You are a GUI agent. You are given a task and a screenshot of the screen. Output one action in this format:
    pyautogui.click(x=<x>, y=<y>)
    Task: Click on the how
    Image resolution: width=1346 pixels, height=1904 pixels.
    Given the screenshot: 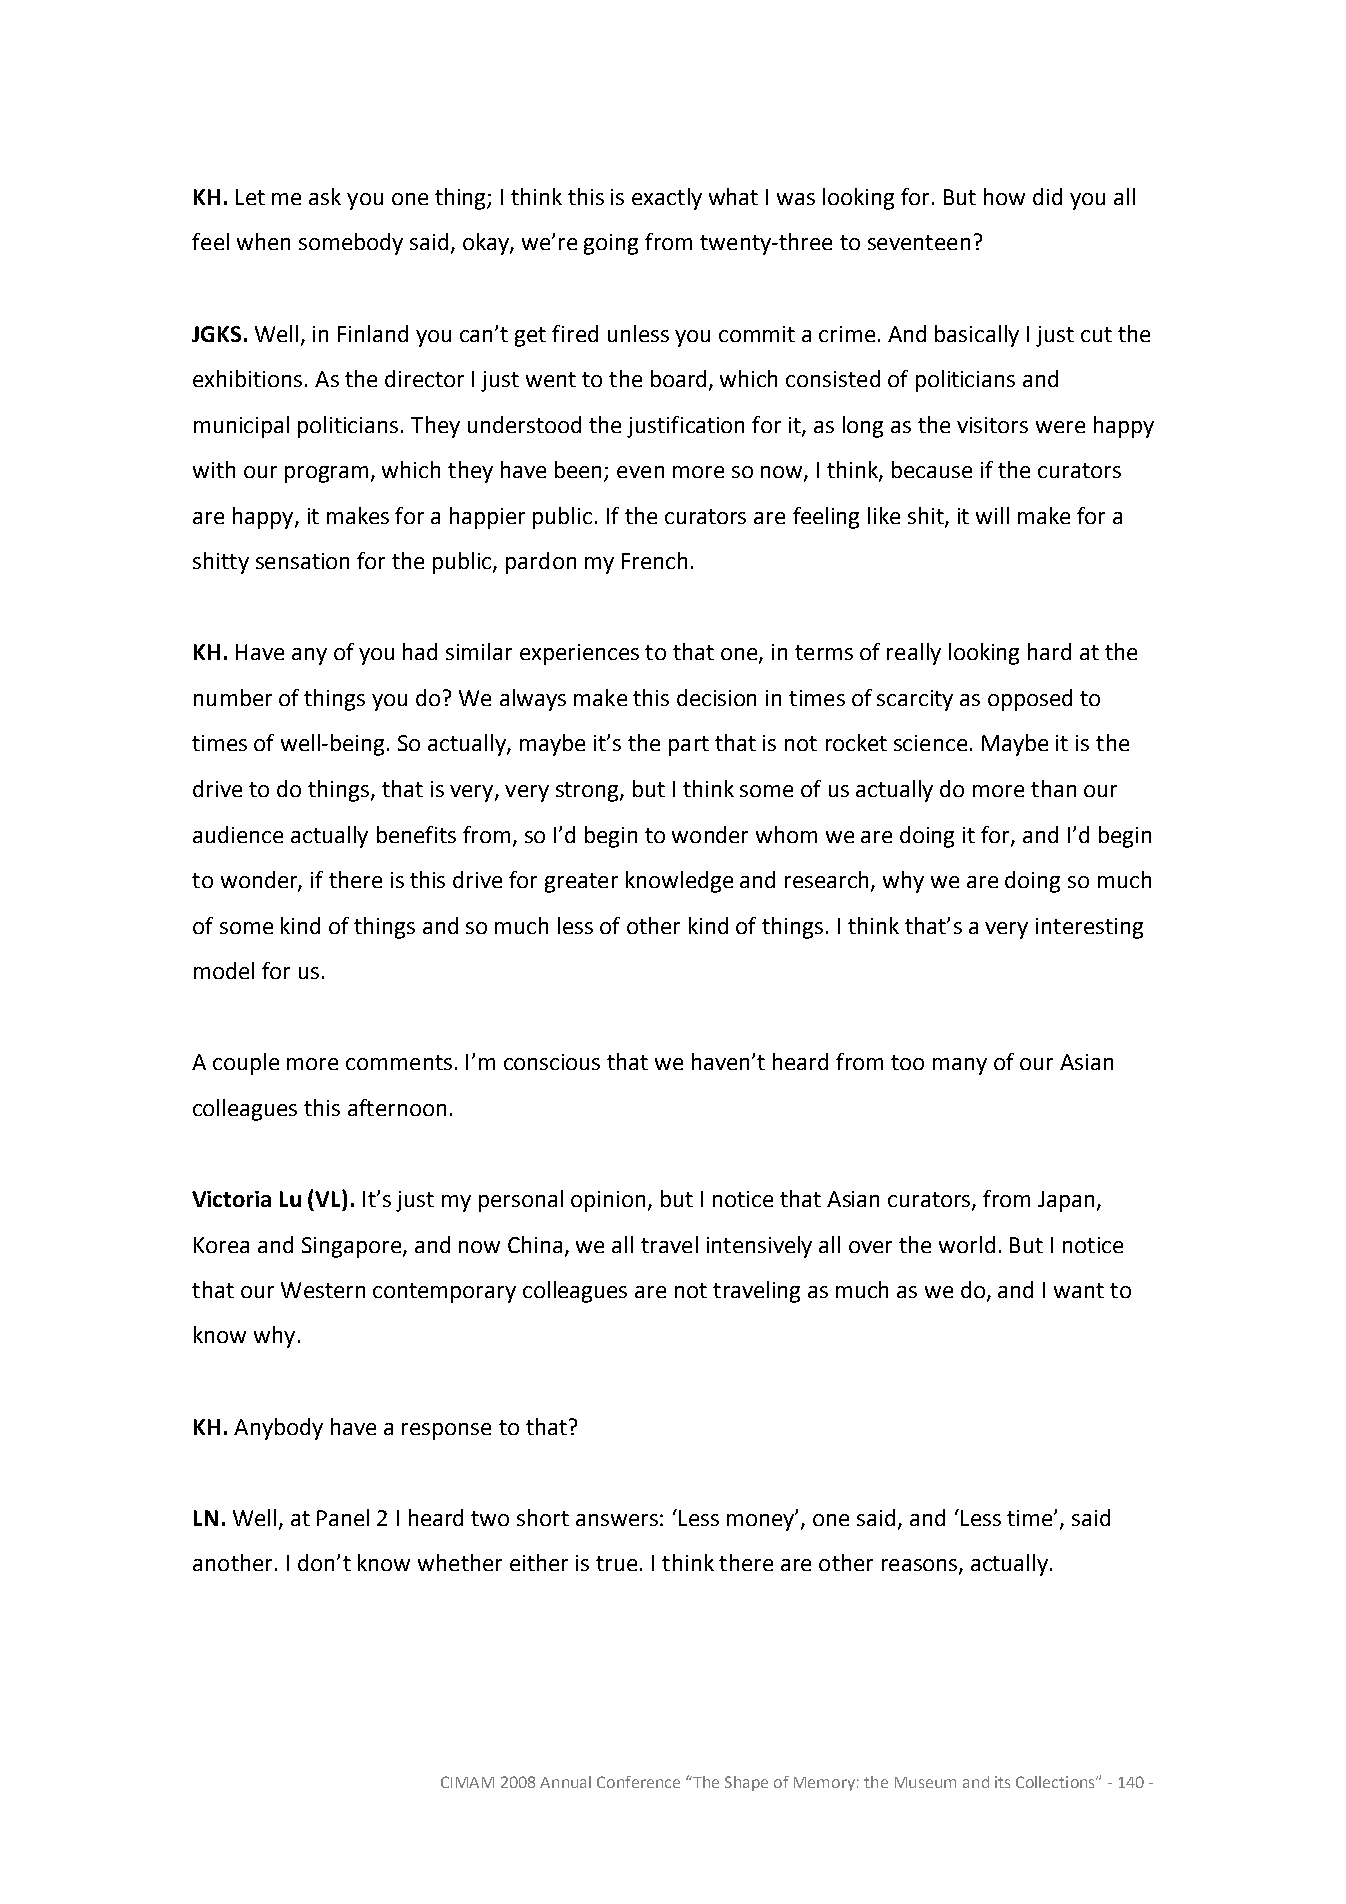 What is the action you would take?
    pyautogui.click(x=1004, y=196)
